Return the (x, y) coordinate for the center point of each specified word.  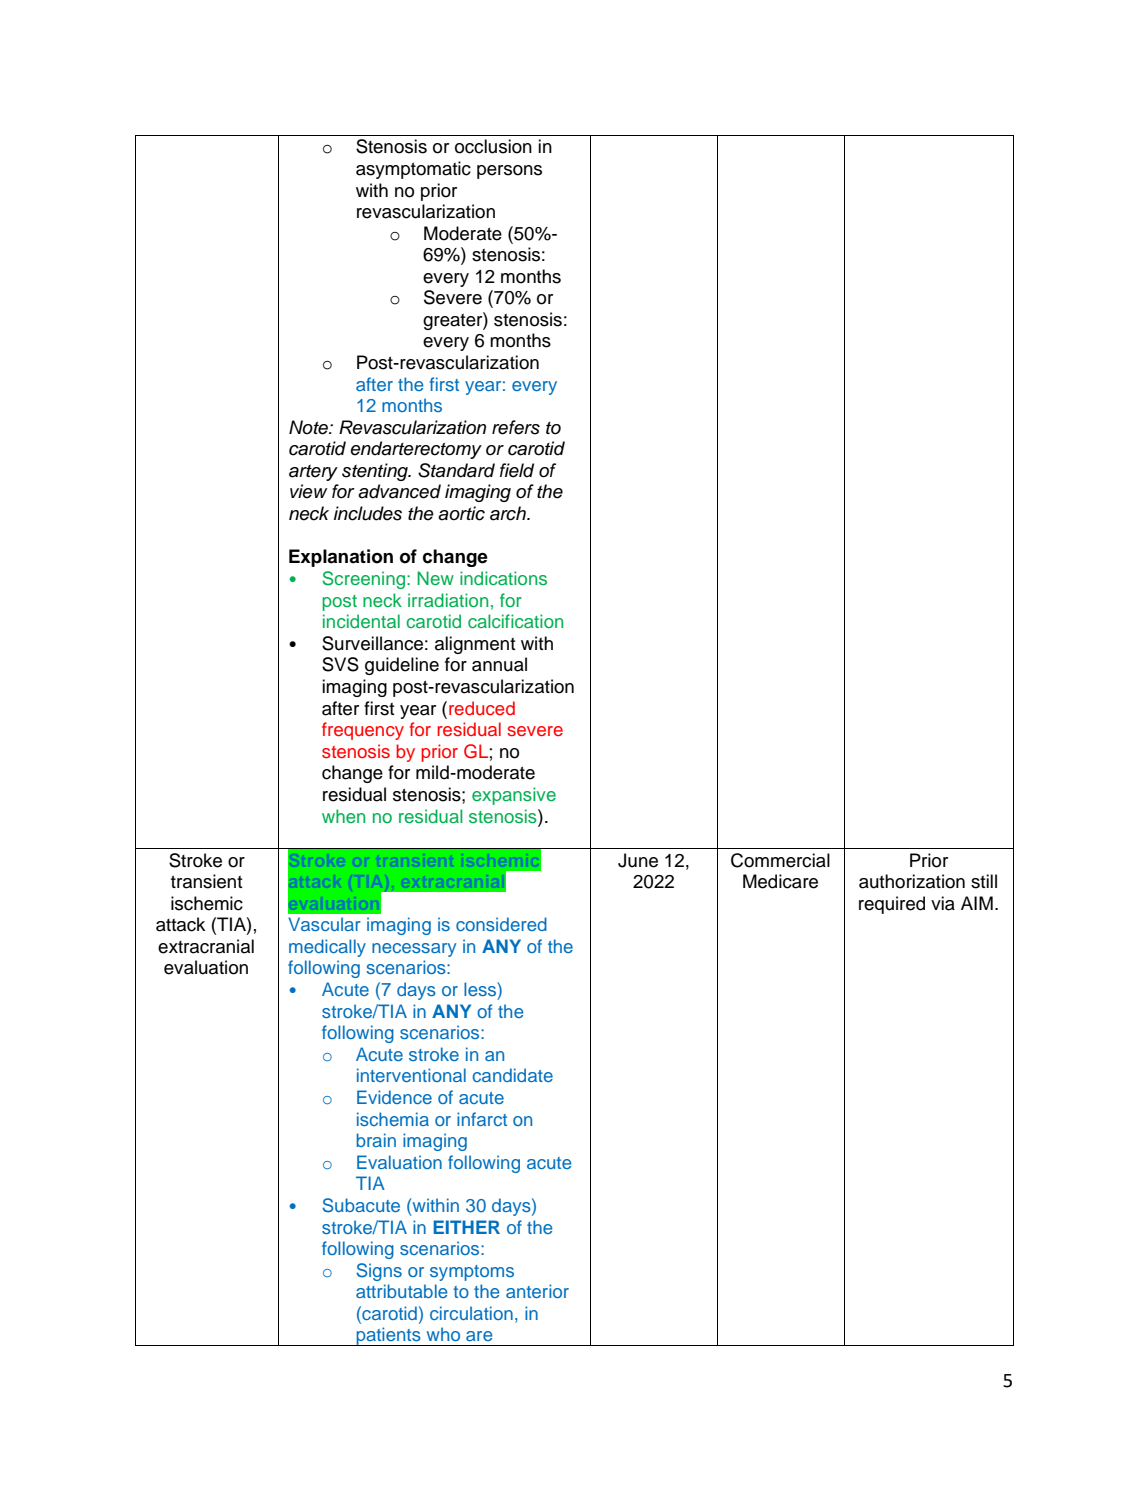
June (638, 860)
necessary (414, 950)
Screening (365, 580)
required (892, 905)
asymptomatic (413, 170)
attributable (401, 1291)
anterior (537, 1291)
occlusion (493, 146)
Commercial (780, 860)
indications (503, 578)
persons (509, 172)
